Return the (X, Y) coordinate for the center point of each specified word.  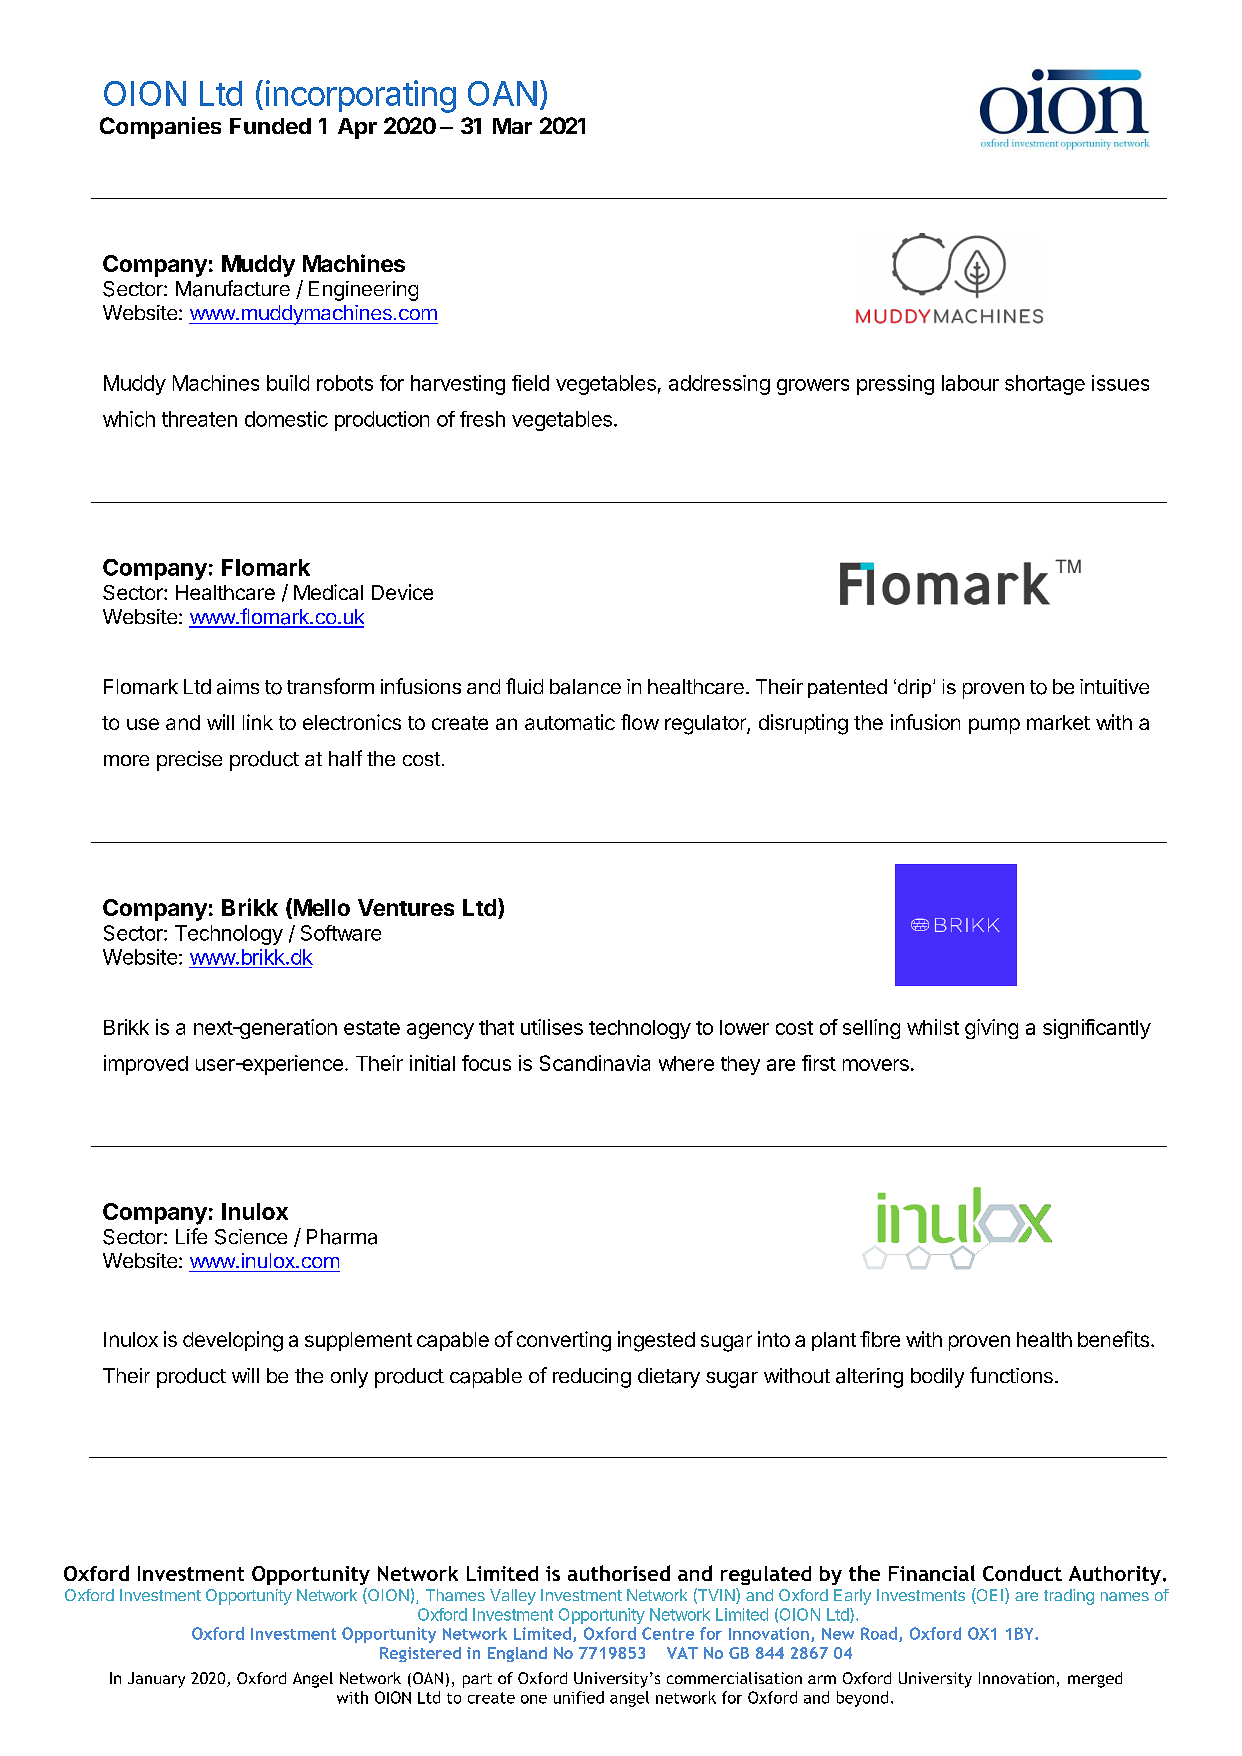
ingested (656, 1341)
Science (251, 1237)
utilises (552, 1027)
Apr (357, 128)
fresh (482, 419)
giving (991, 1029)
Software (341, 933)
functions (1011, 1375)
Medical (328, 592)
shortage (1045, 385)
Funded (270, 126)
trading (1069, 1597)
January (156, 1680)
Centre (668, 1633)
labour (970, 383)
